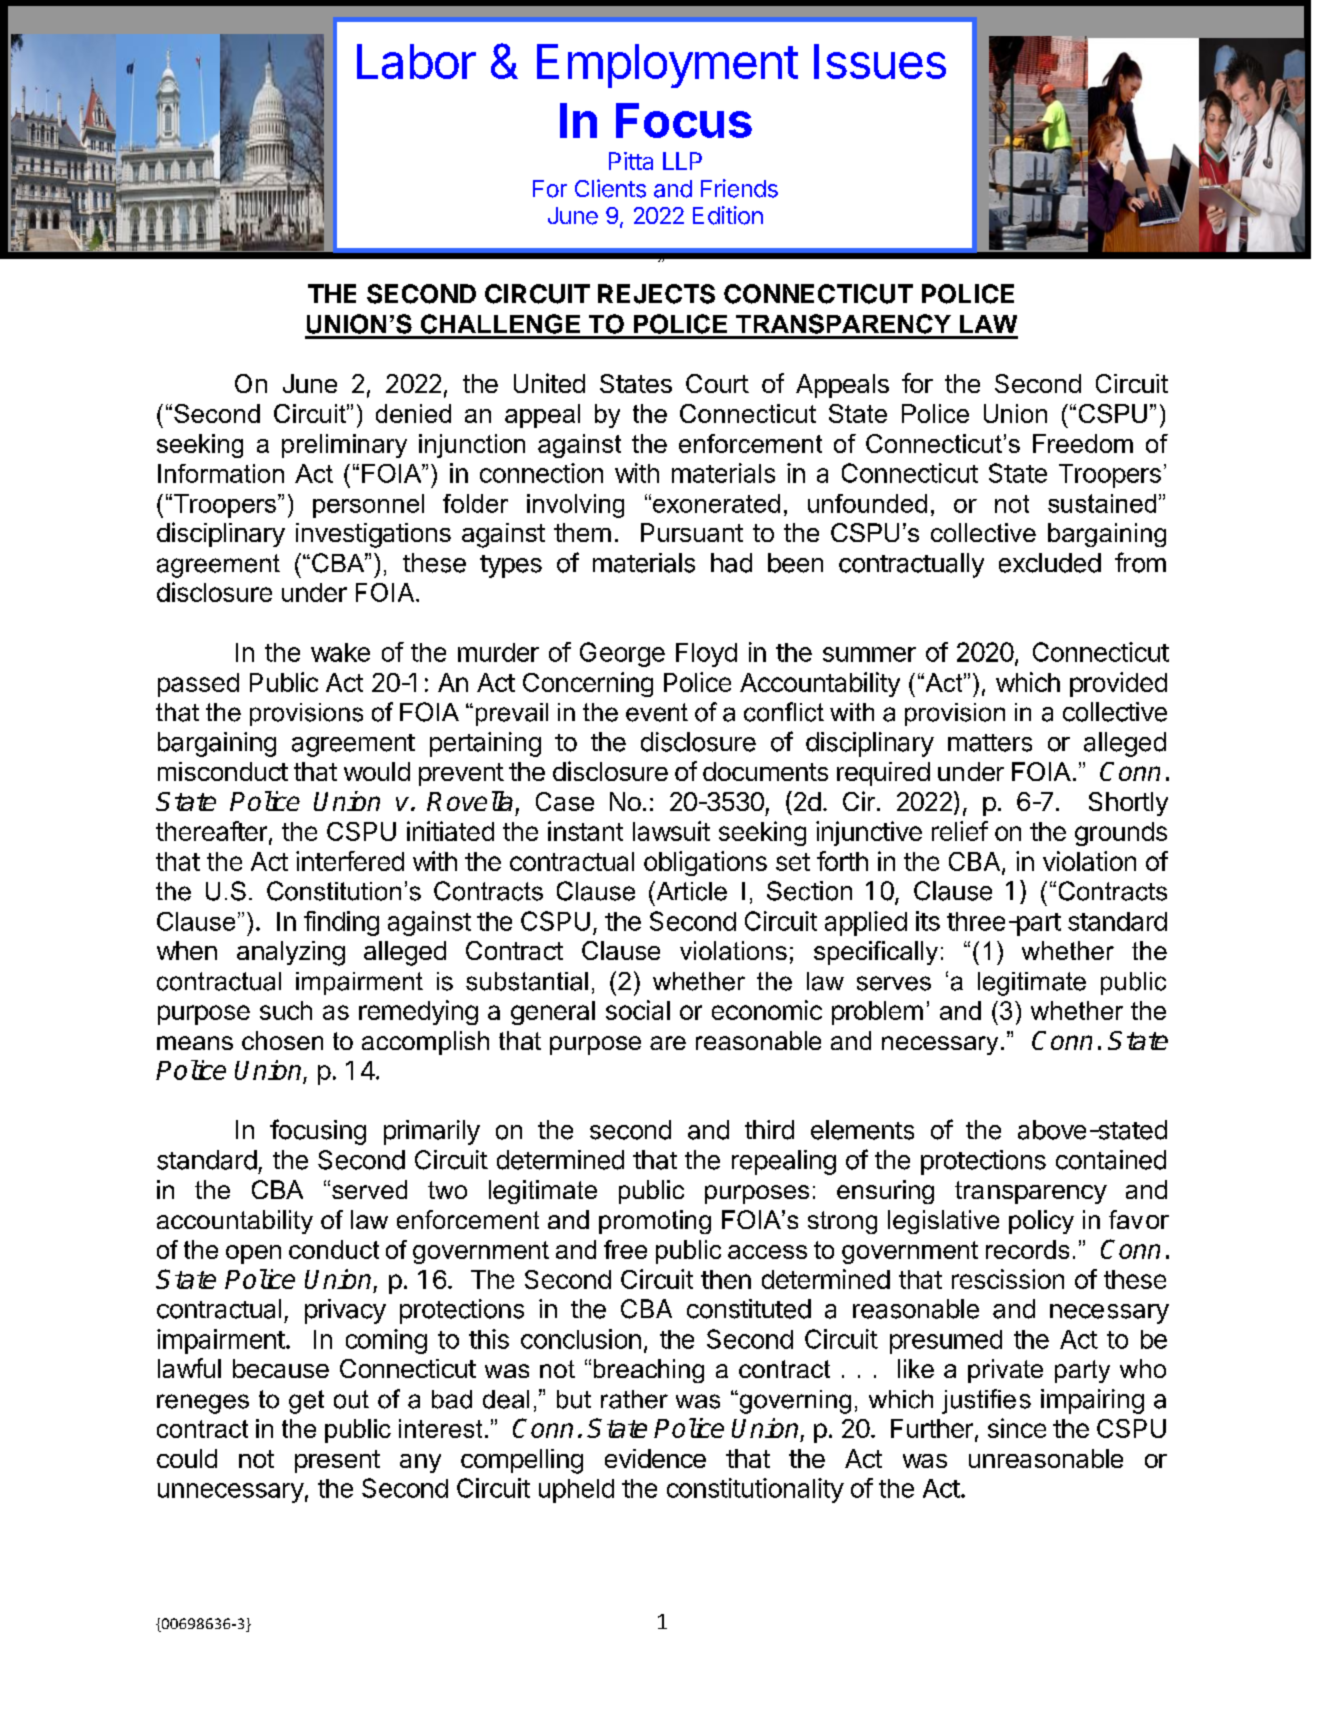  I want to click on sustained, so click(1102, 503).
